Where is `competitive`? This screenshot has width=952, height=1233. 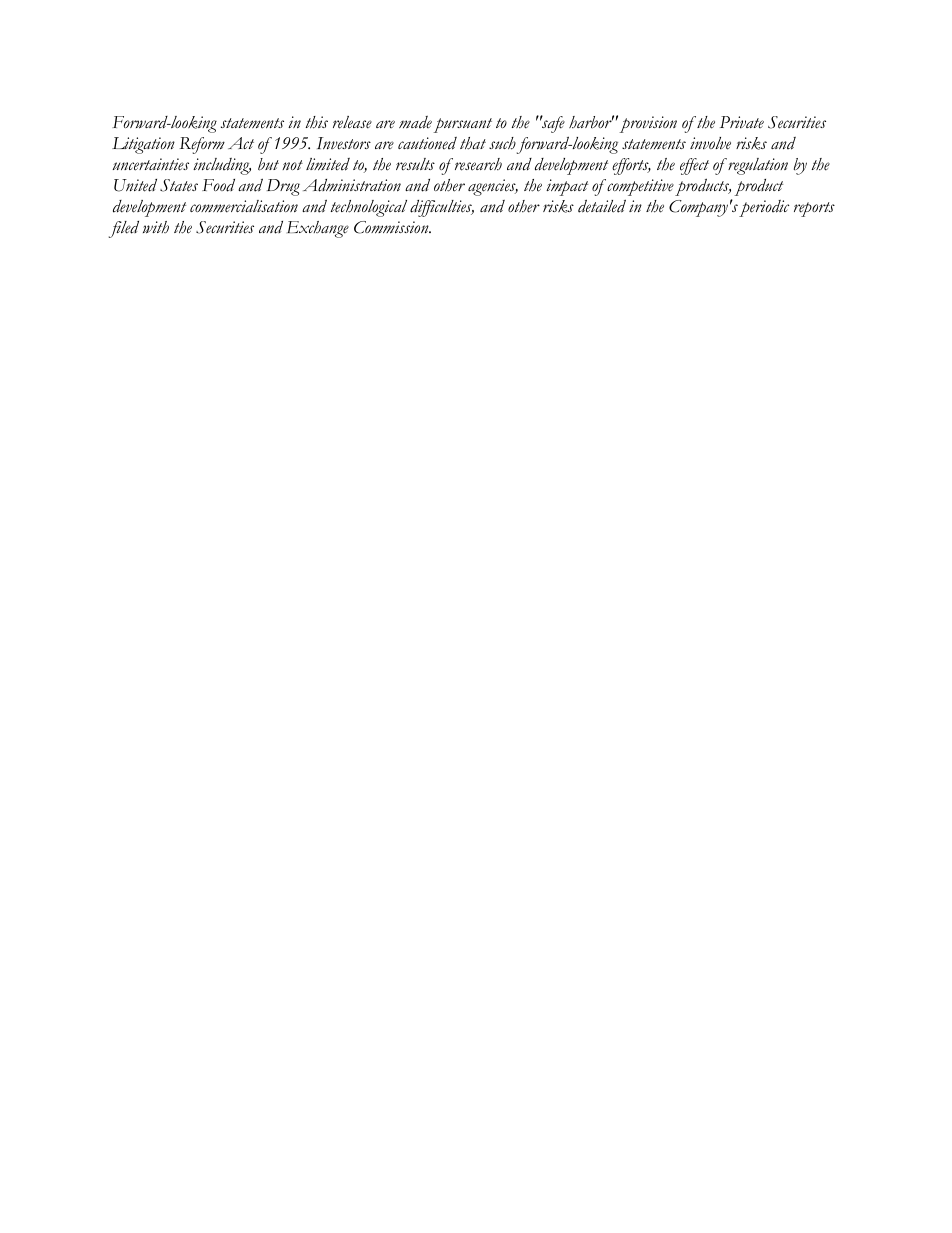
competitive is located at coordinates (639, 187).
